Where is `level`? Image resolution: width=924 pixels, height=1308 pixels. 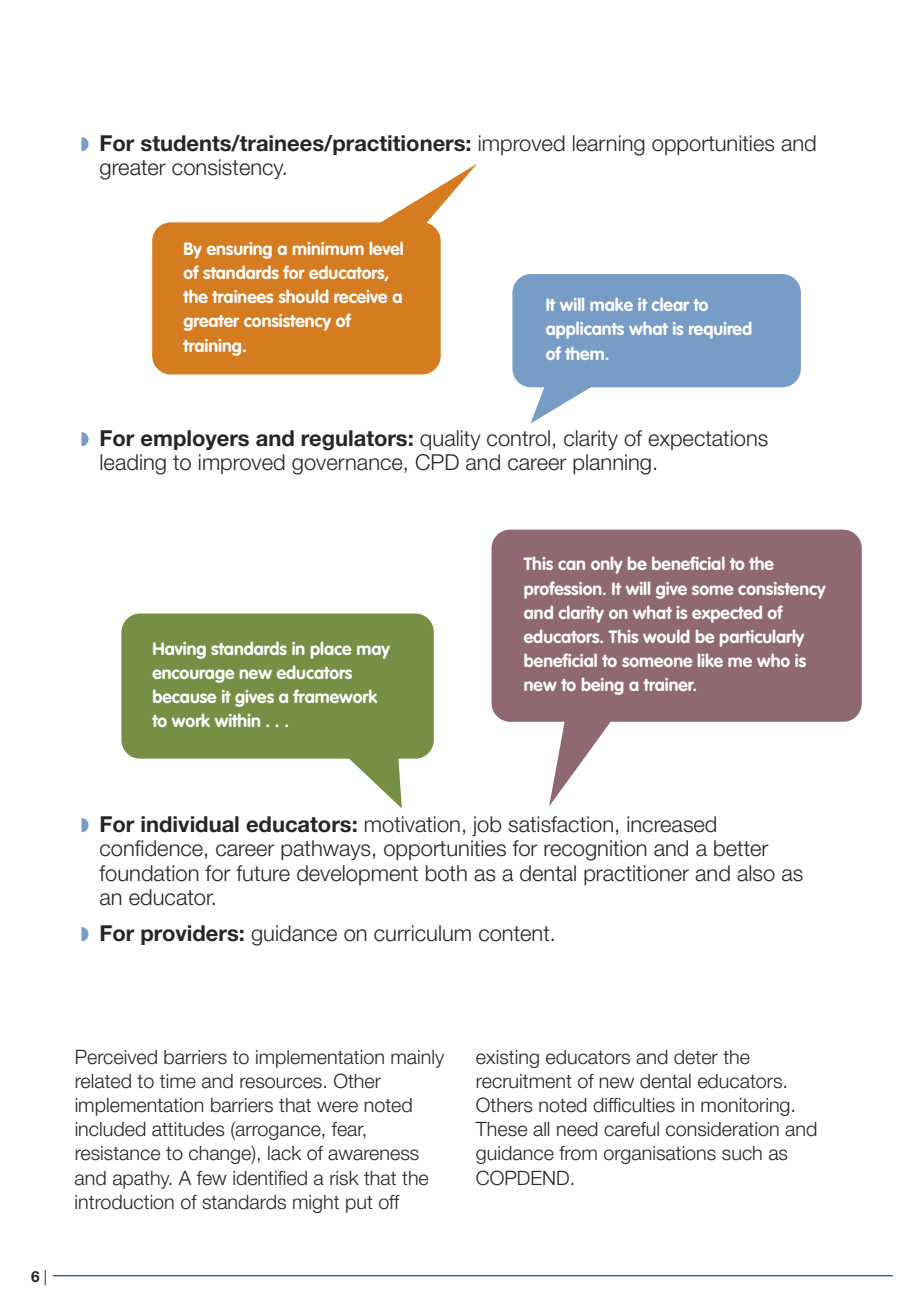
level is located at coordinates (386, 248).
